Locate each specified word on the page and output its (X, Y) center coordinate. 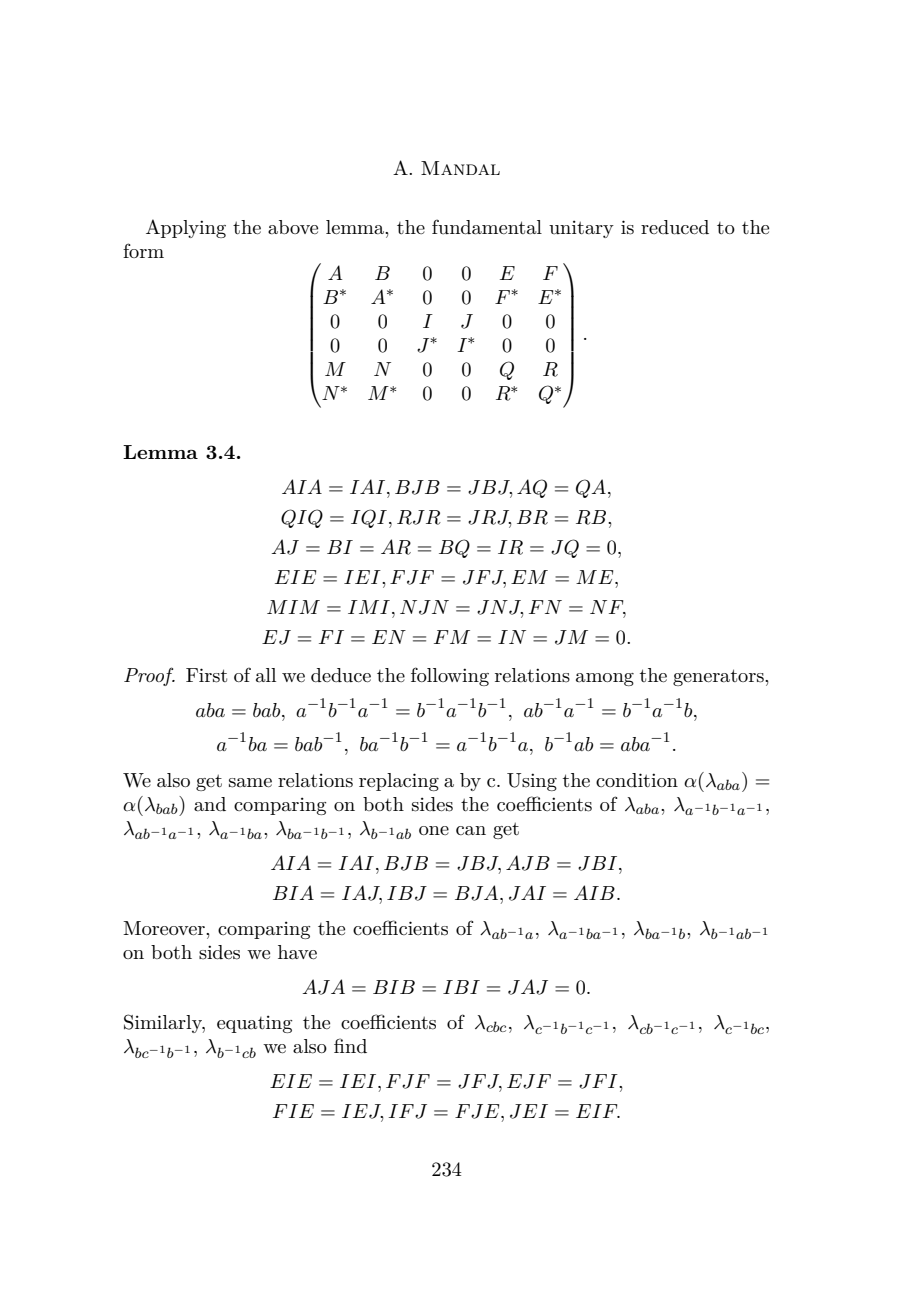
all (266, 675)
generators (719, 677)
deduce (341, 675)
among (605, 679)
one (434, 830)
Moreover (165, 928)
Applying (186, 228)
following (450, 676)
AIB (594, 892)
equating (254, 1024)
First (206, 675)
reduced (675, 227)
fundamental (487, 227)
